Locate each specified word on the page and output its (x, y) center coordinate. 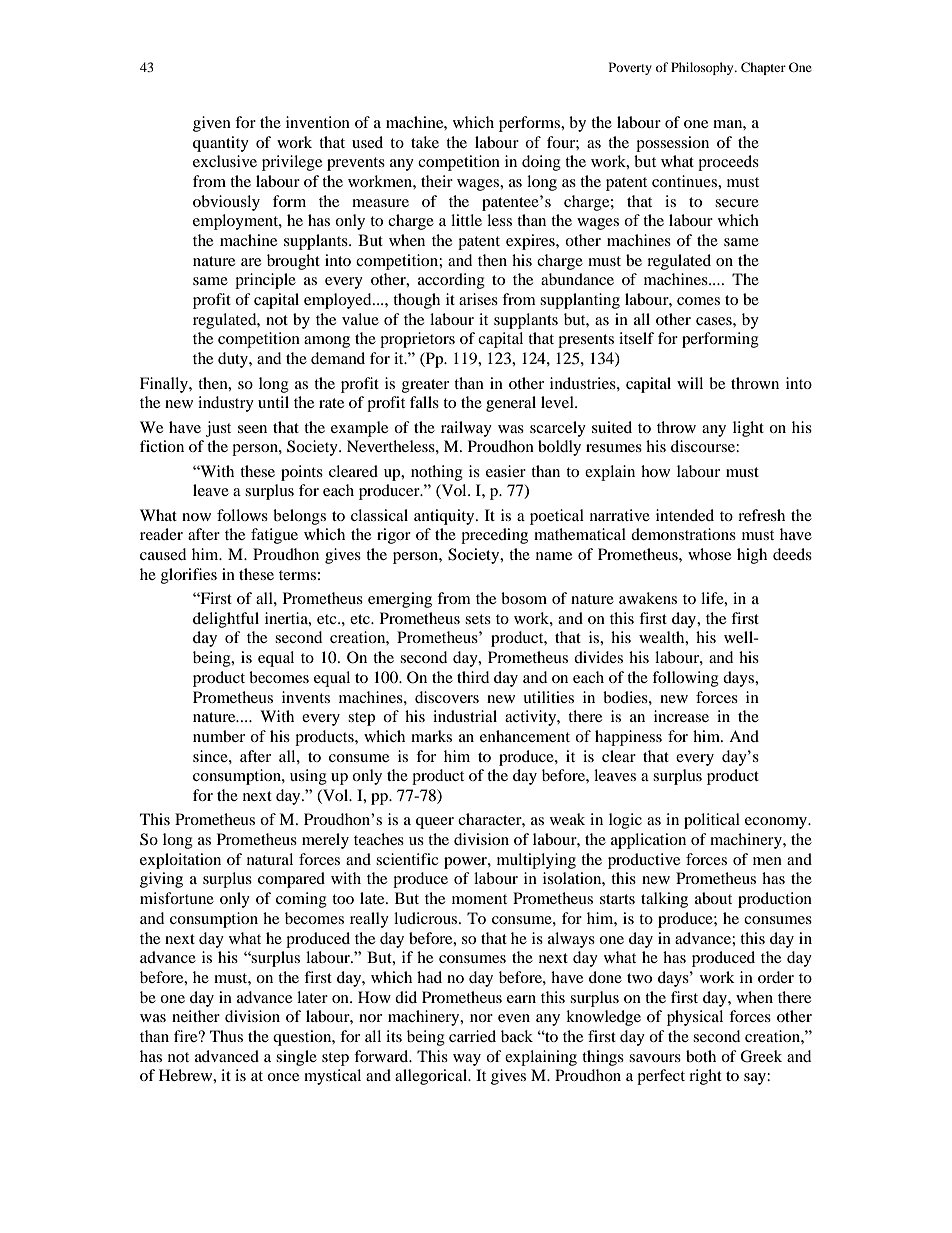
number (219, 736)
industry (226, 404)
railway (466, 429)
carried (472, 1036)
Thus (226, 1036)
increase (681, 716)
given (212, 124)
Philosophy (703, 68)
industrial (465, 716)
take (425, 142)
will (690, 383)
